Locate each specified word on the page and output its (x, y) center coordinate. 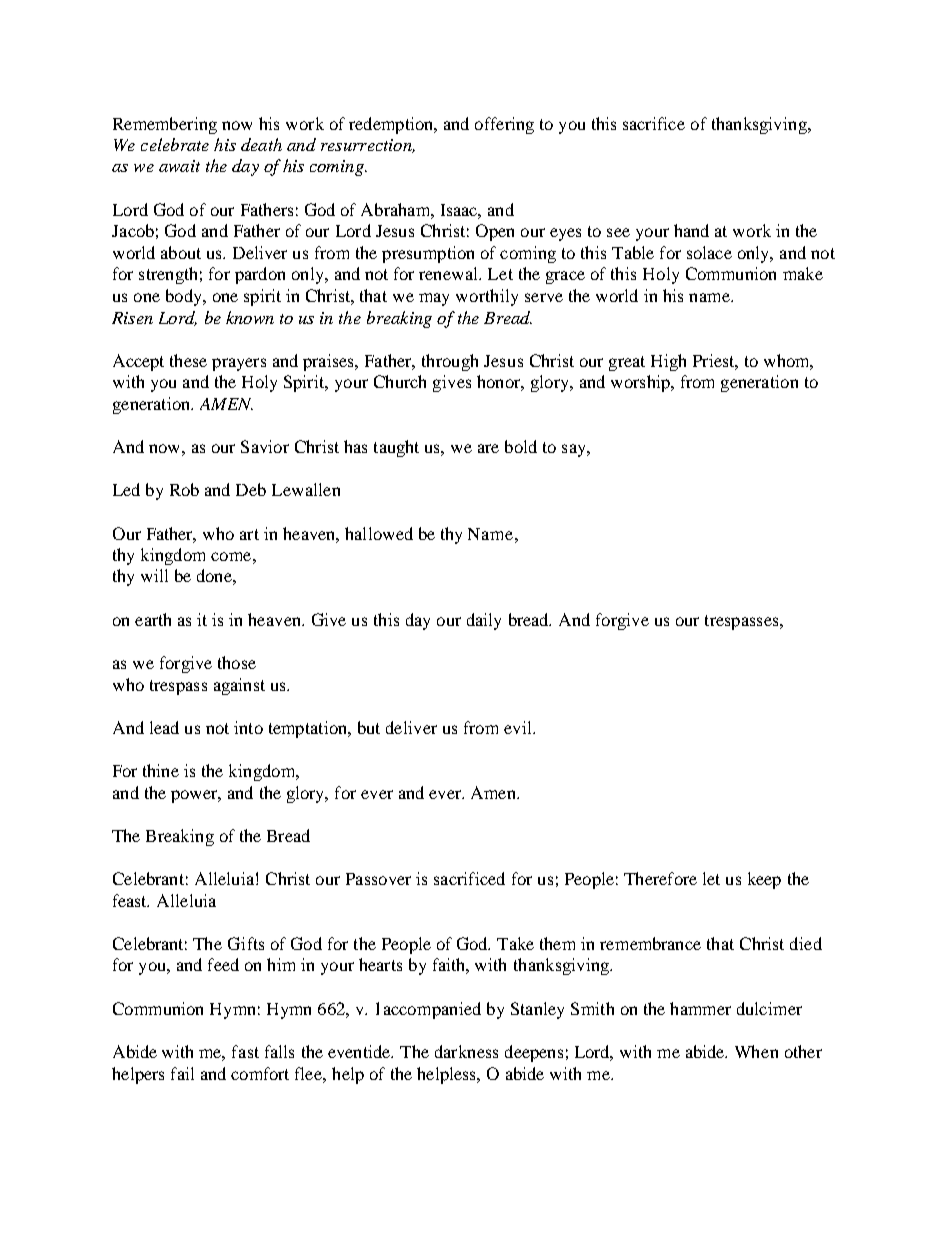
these (188, 360)
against (239, 686)
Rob (184, 489)
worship (641, 383)
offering (504, 125)
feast (131, 900)
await (179, 166)
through (450, 362)
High (668, 362)
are (488, 448)
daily (484, 621)
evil (519, 727)
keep (764, 880)
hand (691, 230)
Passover (378, 879)
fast (245, 1051)
